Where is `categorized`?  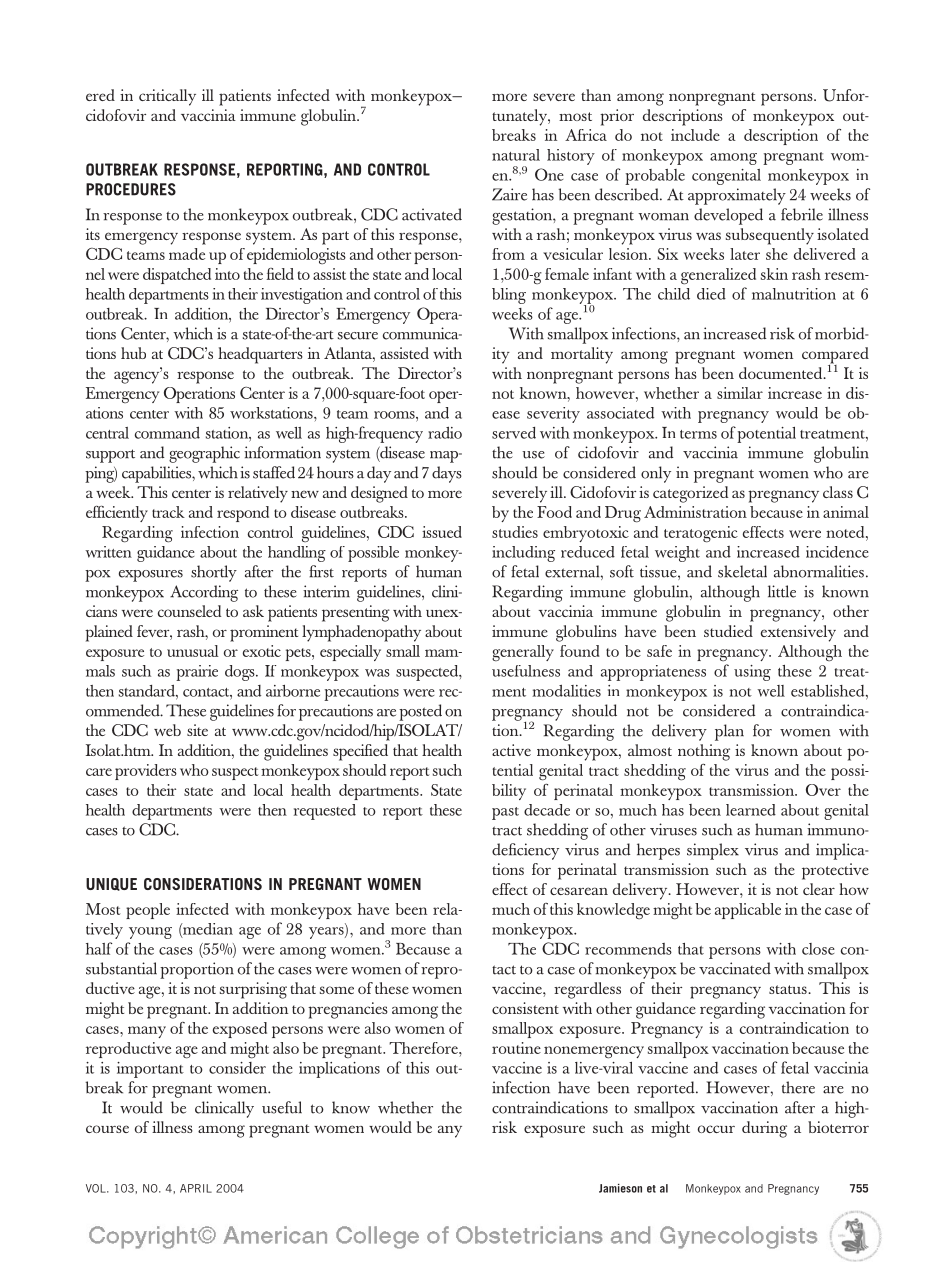 categorized is located at coordinates (690, 494).
